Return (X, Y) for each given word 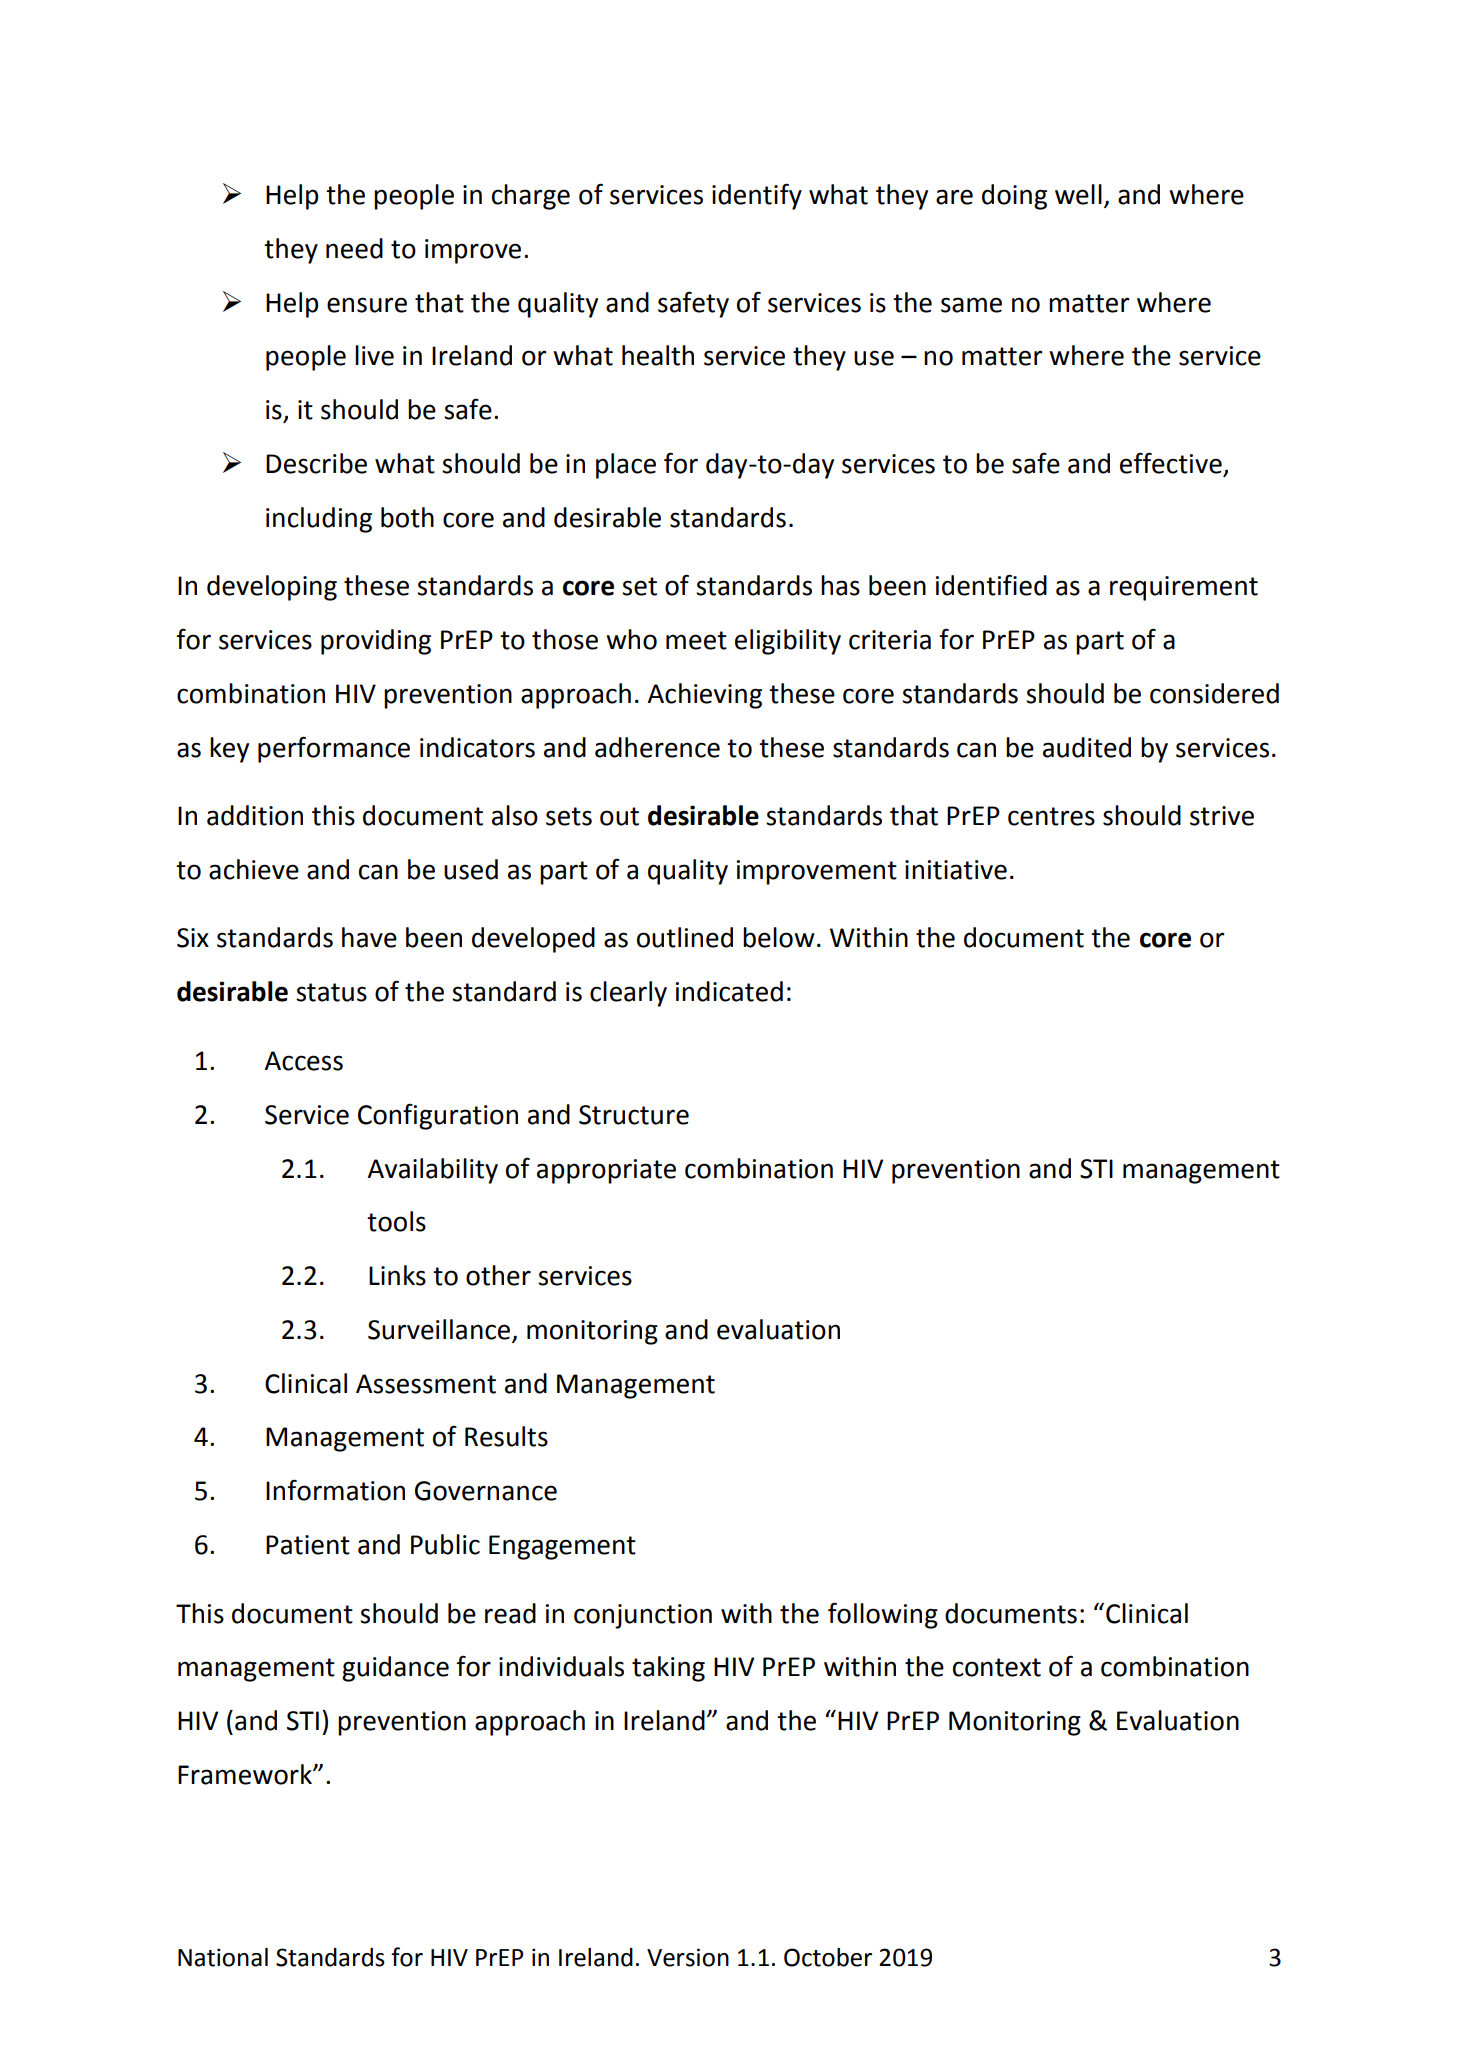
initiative (956, 870)
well (1078, 194)
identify (757, 196)
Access (303, 1061)
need (354, 248)
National (223, 1957)
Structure (634, 1115)
